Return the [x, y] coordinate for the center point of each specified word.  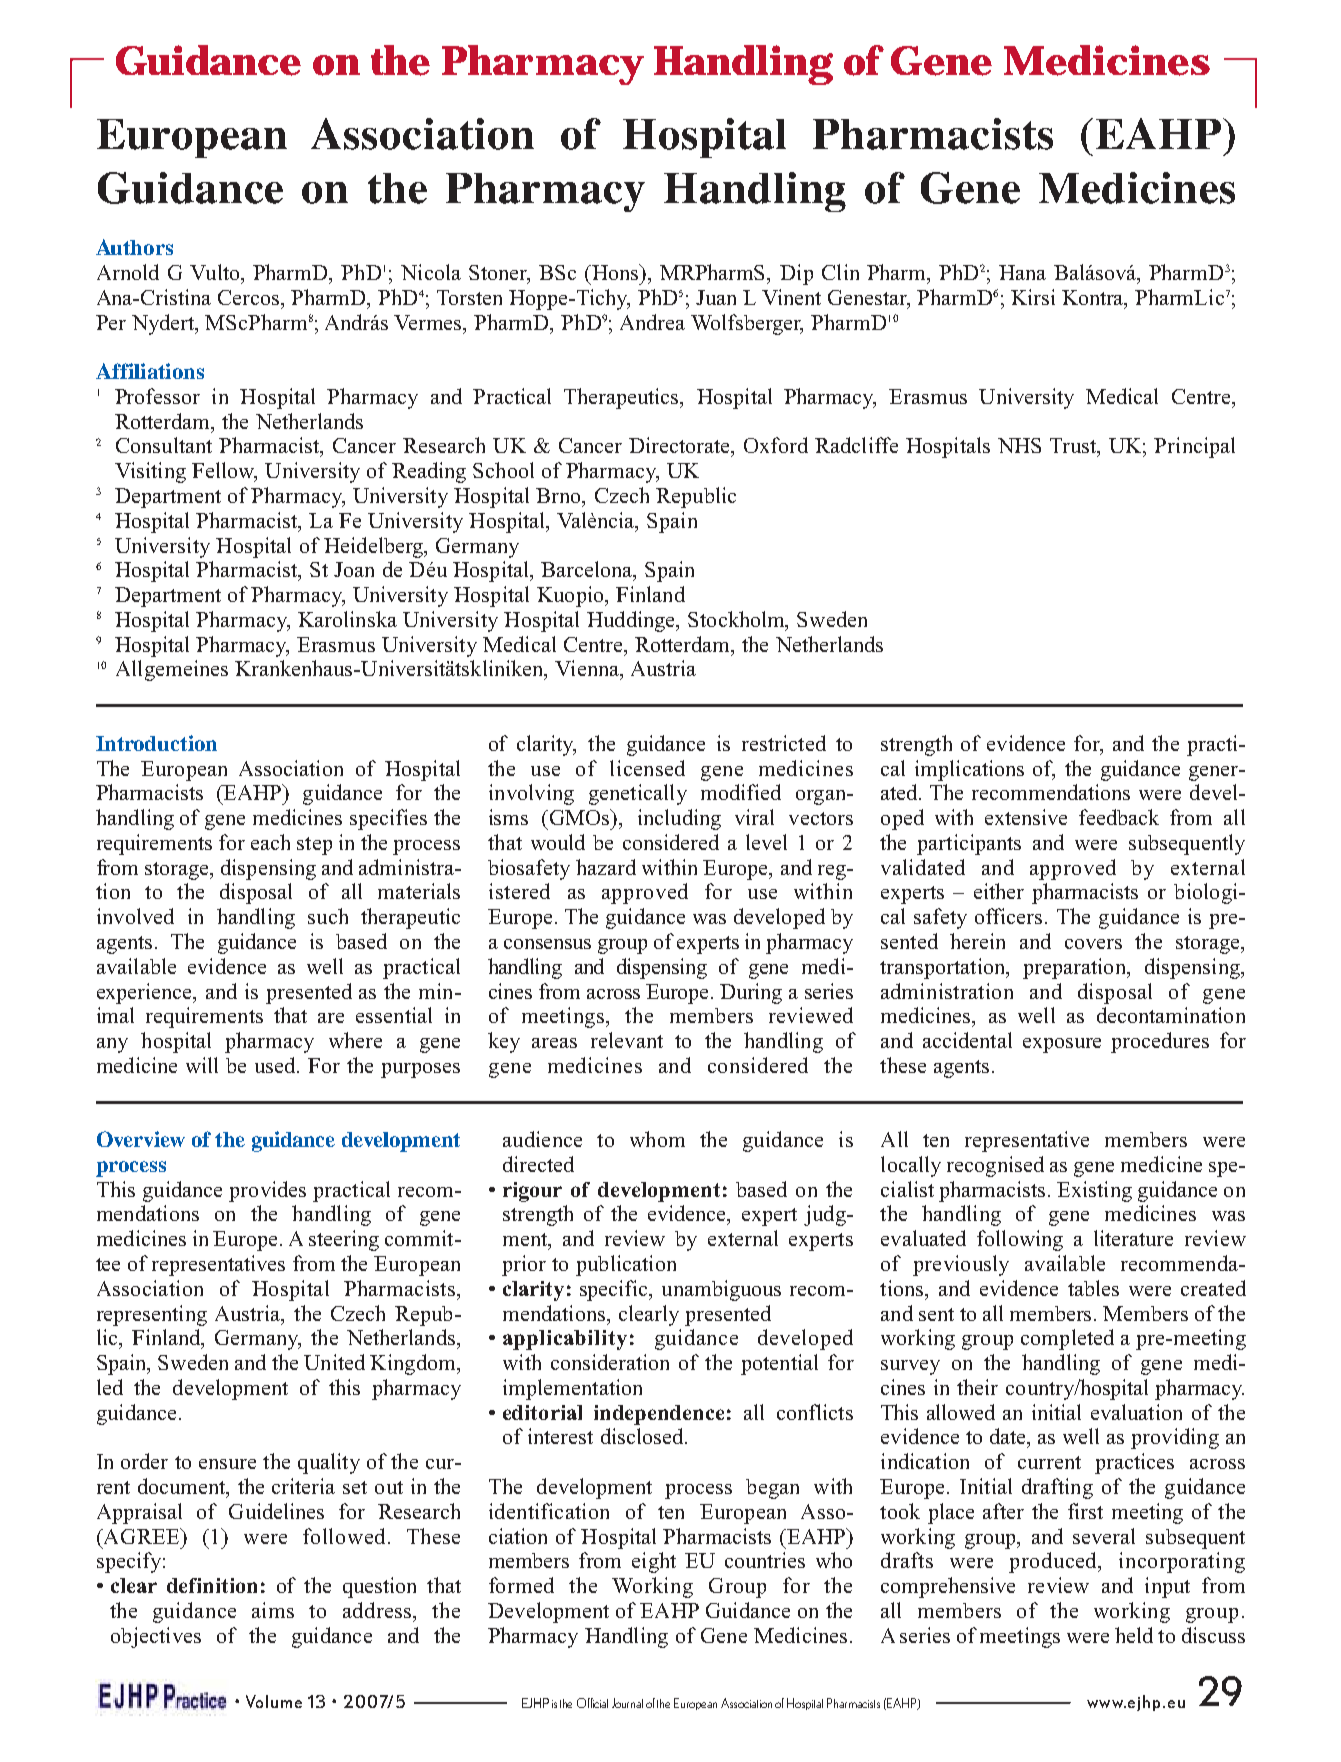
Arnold [128, 272]
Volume [274, 1701]
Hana [1022, 272]
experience [146, 993]
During [751, 993]
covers [1093, 944]
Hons [616, 272]
